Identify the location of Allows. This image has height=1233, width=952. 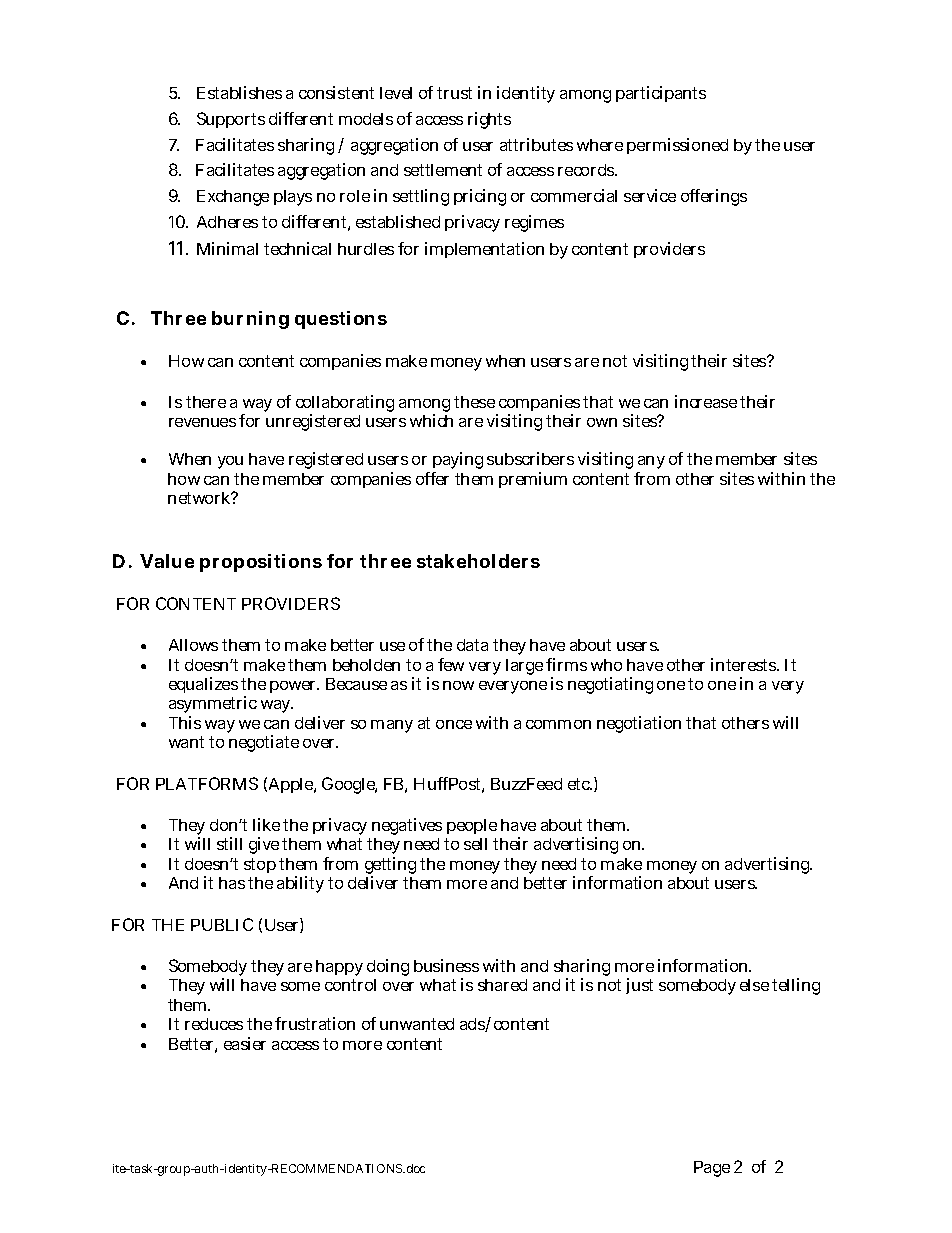
(193, 645).
